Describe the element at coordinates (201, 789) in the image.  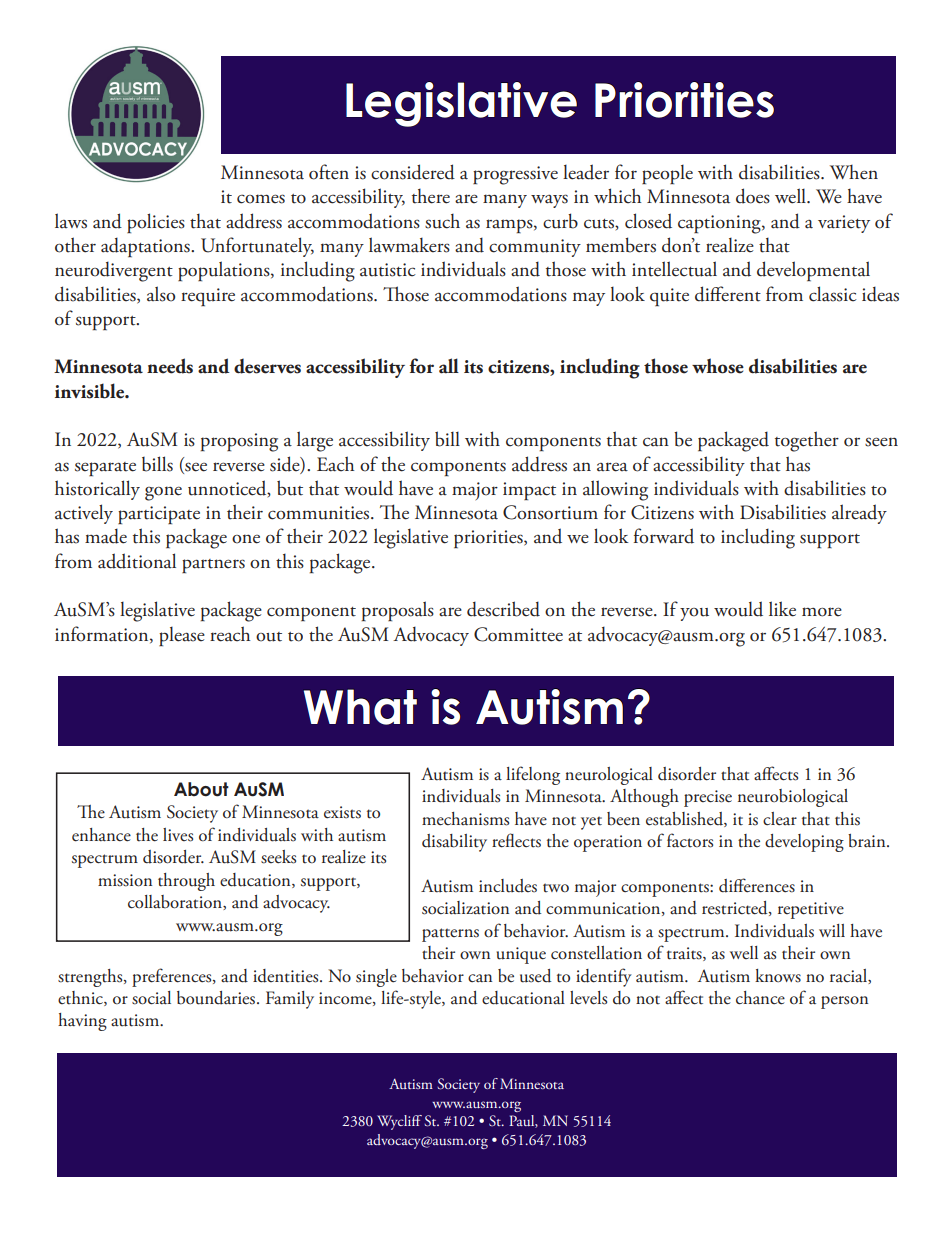
I see `About` at that location.
